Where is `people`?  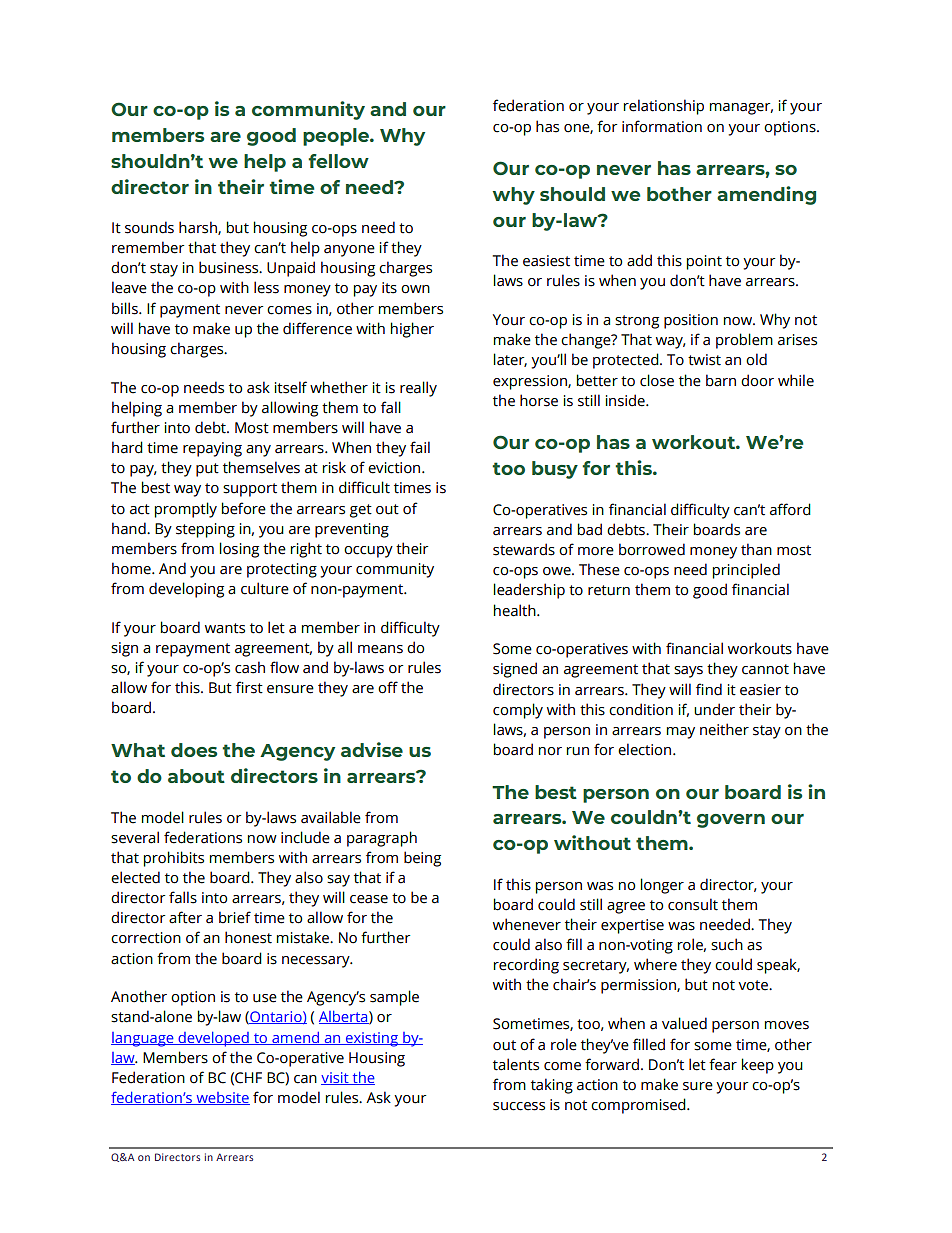 people is located at coordinates (337, 137).
